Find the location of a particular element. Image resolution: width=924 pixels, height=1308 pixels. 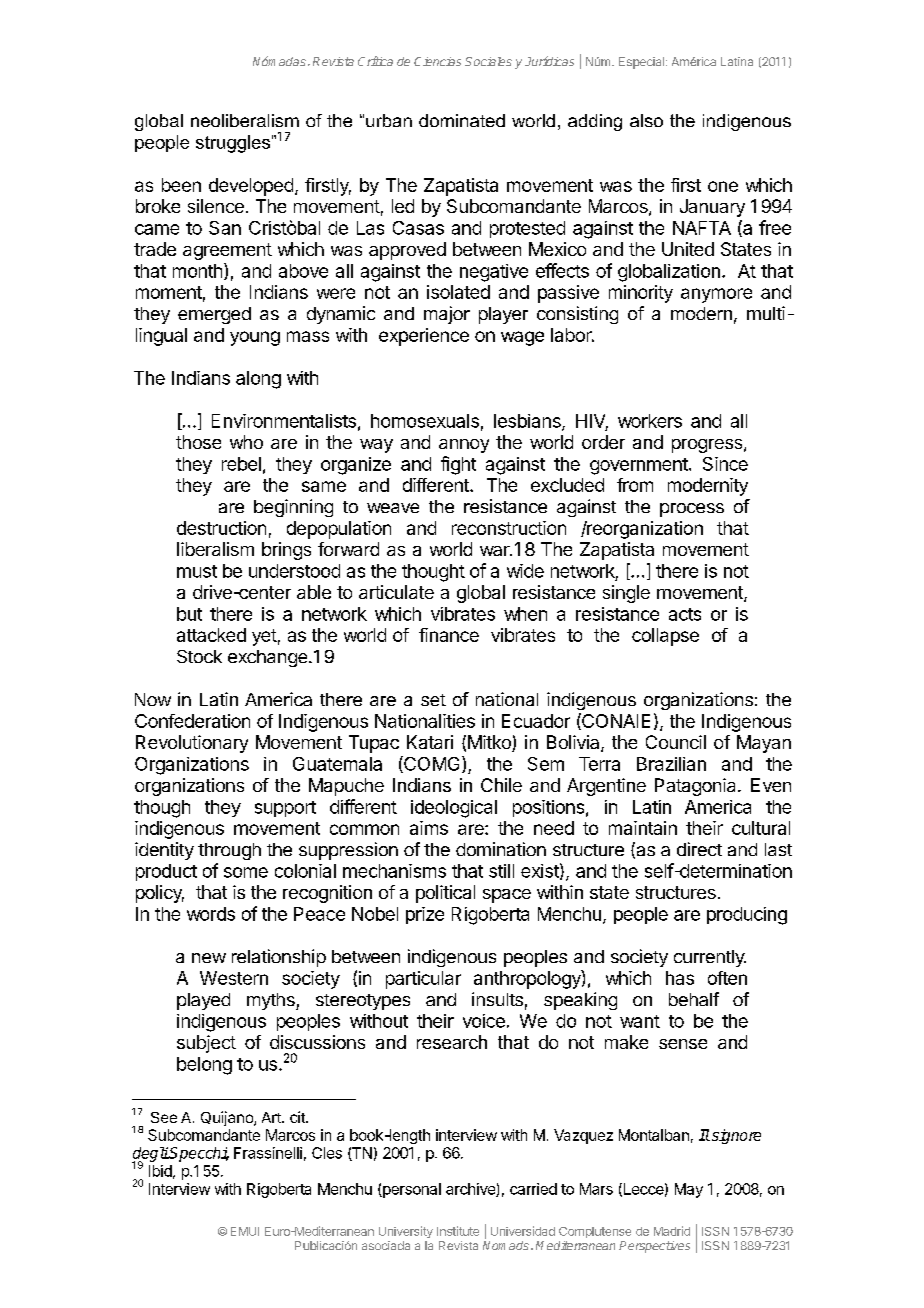

Western is located at coordinates (234, 978).
